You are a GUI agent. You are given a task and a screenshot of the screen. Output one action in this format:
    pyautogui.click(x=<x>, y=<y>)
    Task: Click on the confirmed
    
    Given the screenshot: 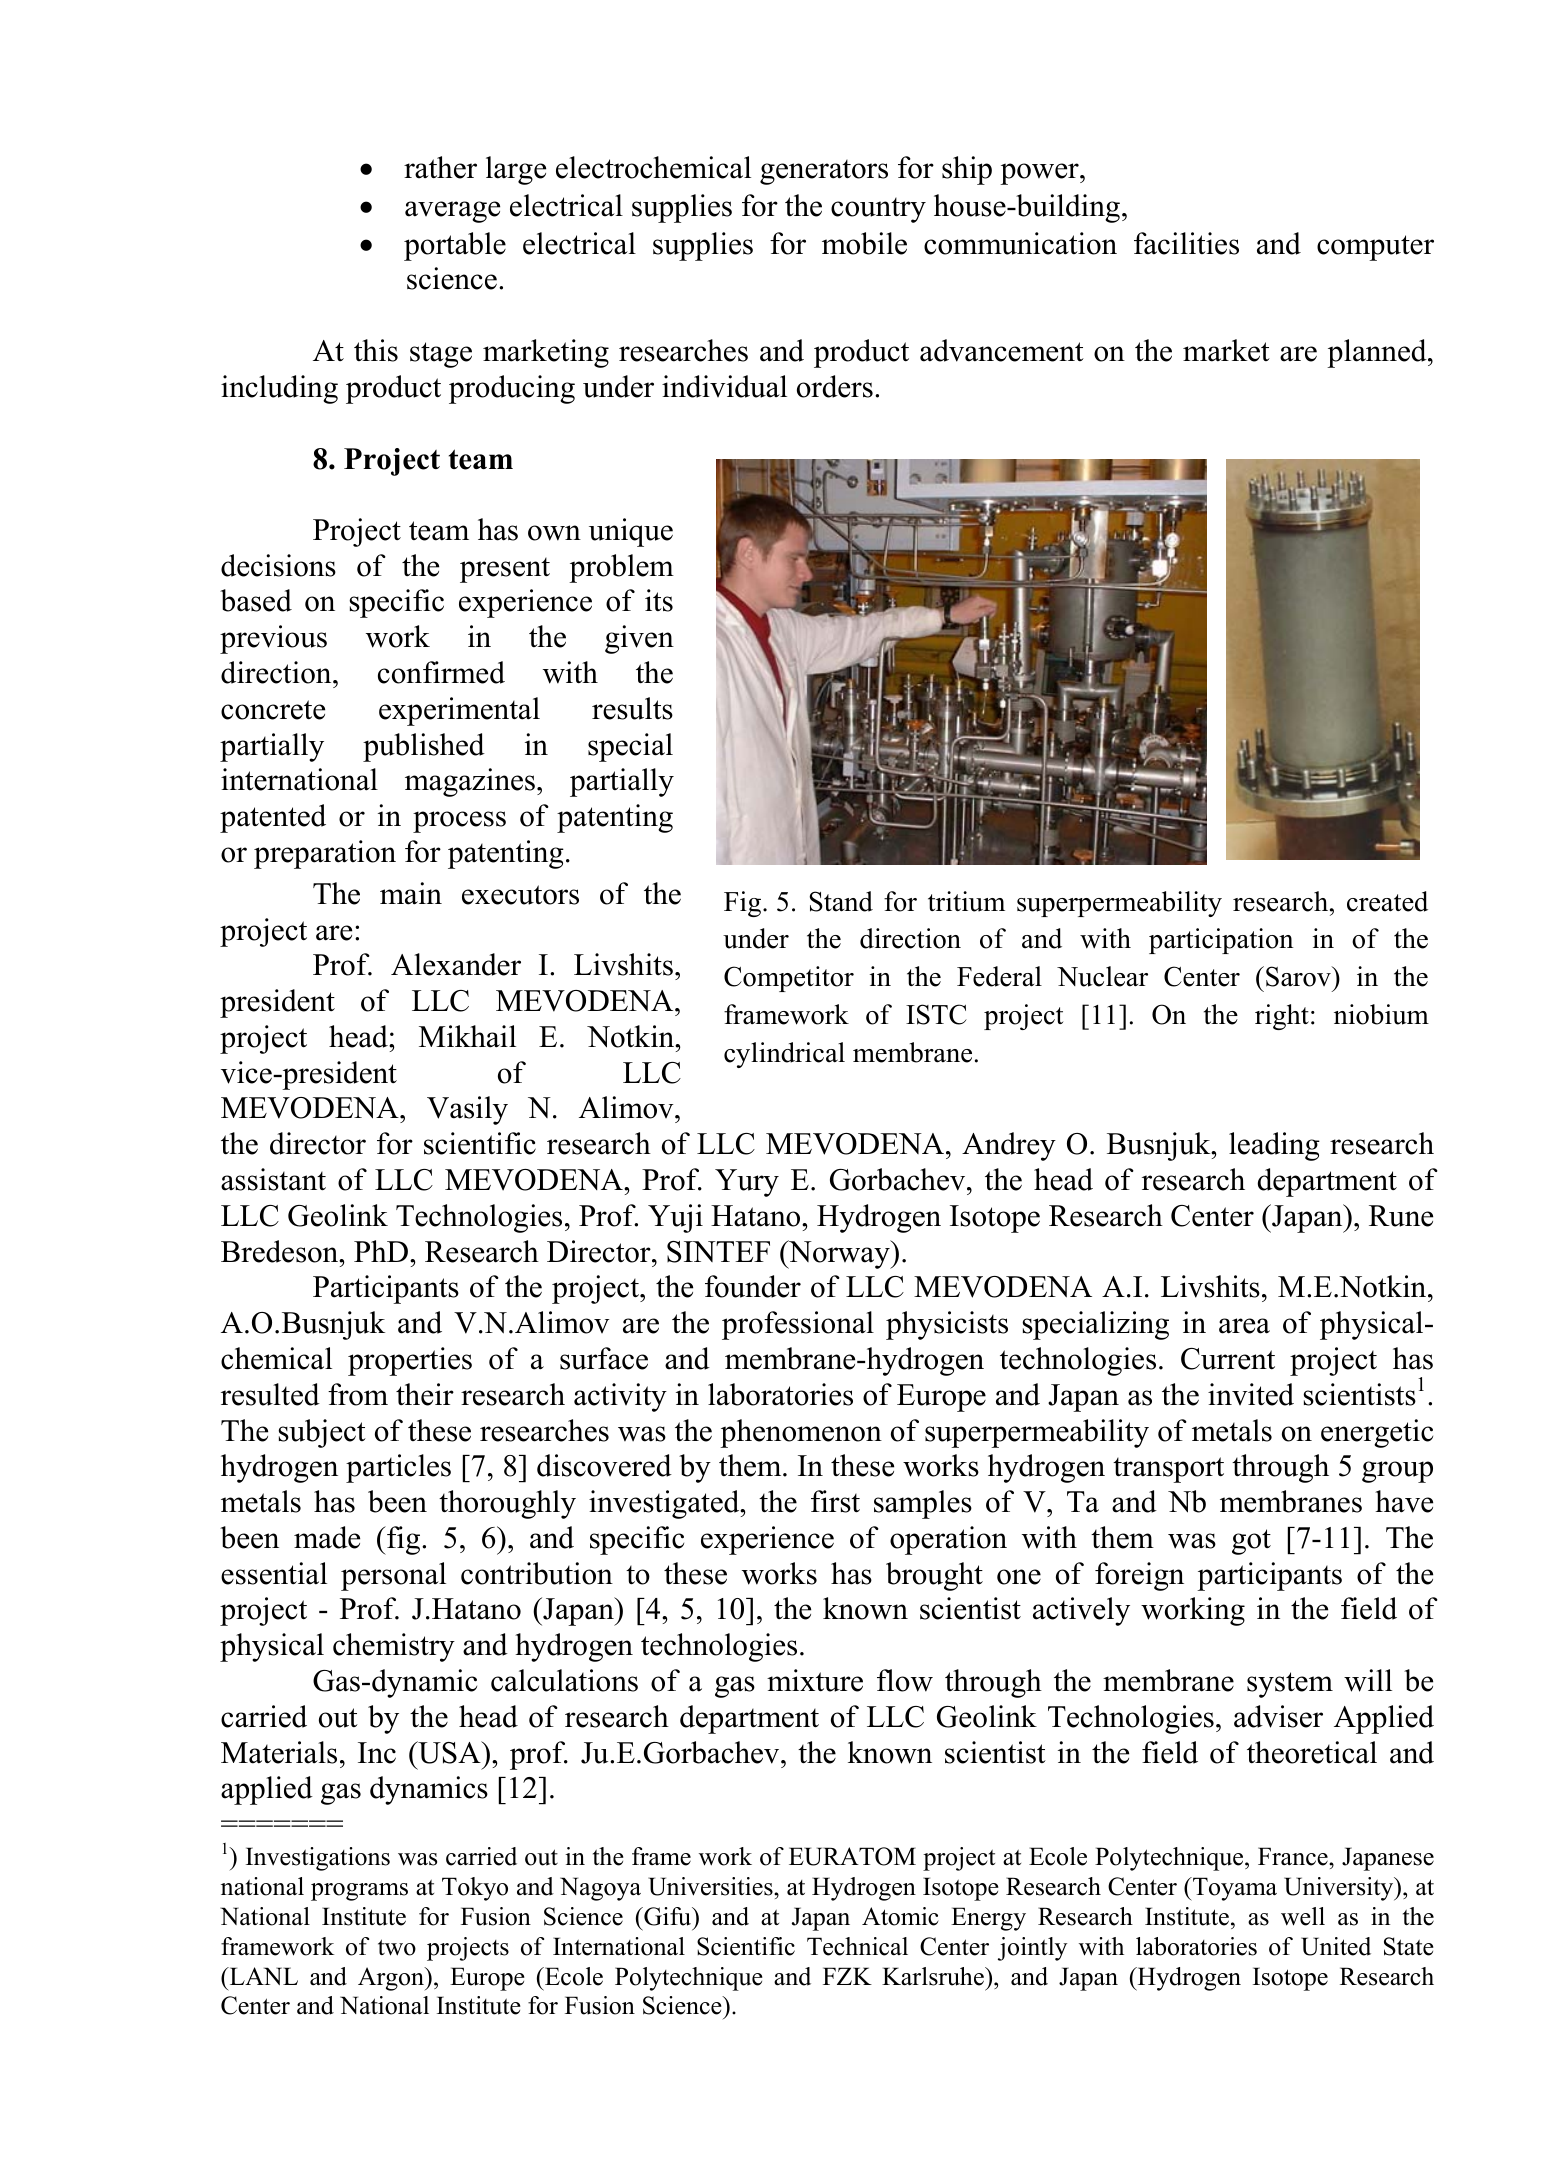 What is the action you would take?
    pyautogui.click(x=441, y=672)
